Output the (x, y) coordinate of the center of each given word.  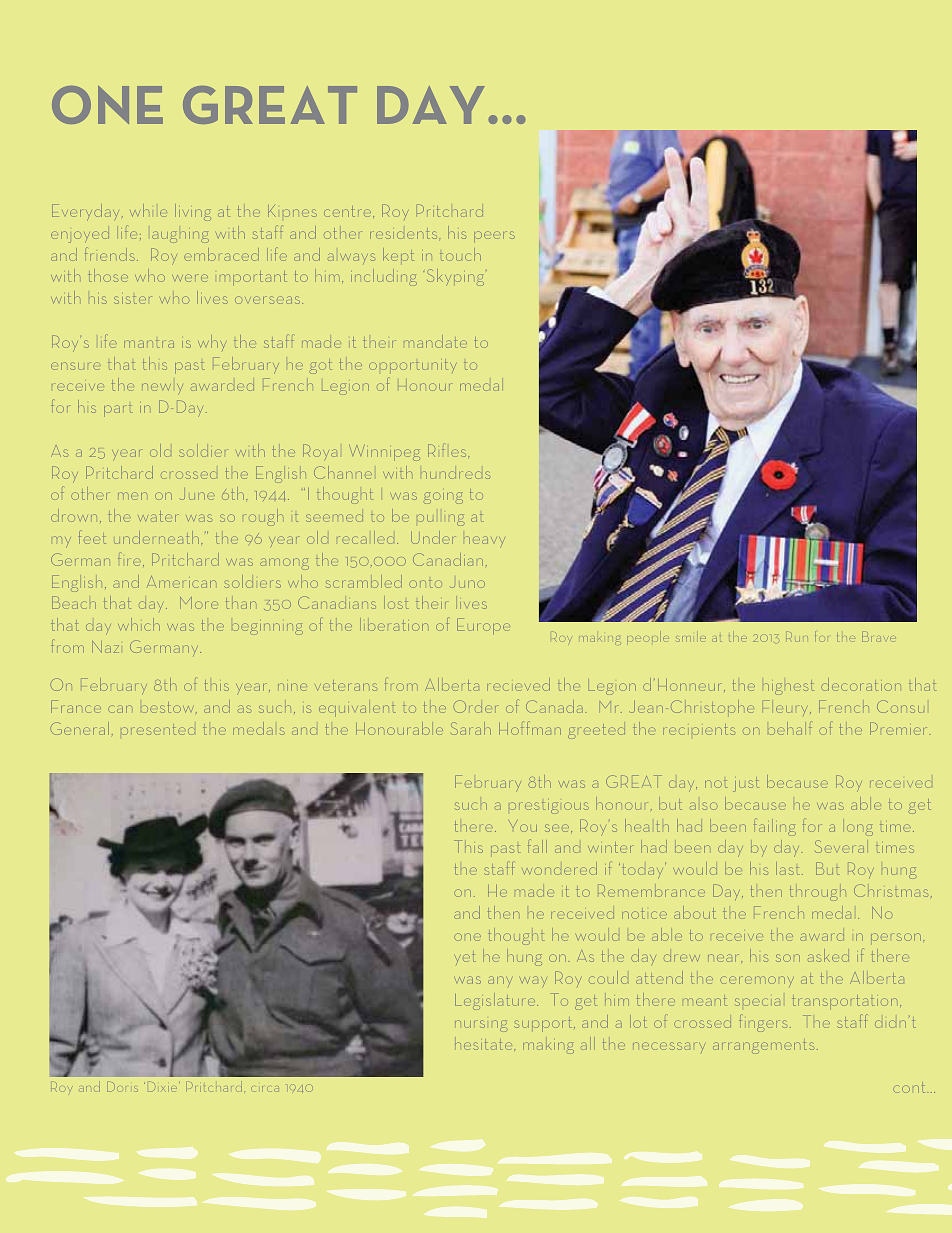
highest (789, 689)
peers (494, 236)
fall (537, 846)
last (789, 868)
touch (460, 254)
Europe (483, 626)
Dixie (164, 1087)
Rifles (448, 450)
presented (158, 731)
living (193, 212)
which (139, 624)
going (444, 497)
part (117, 411)
